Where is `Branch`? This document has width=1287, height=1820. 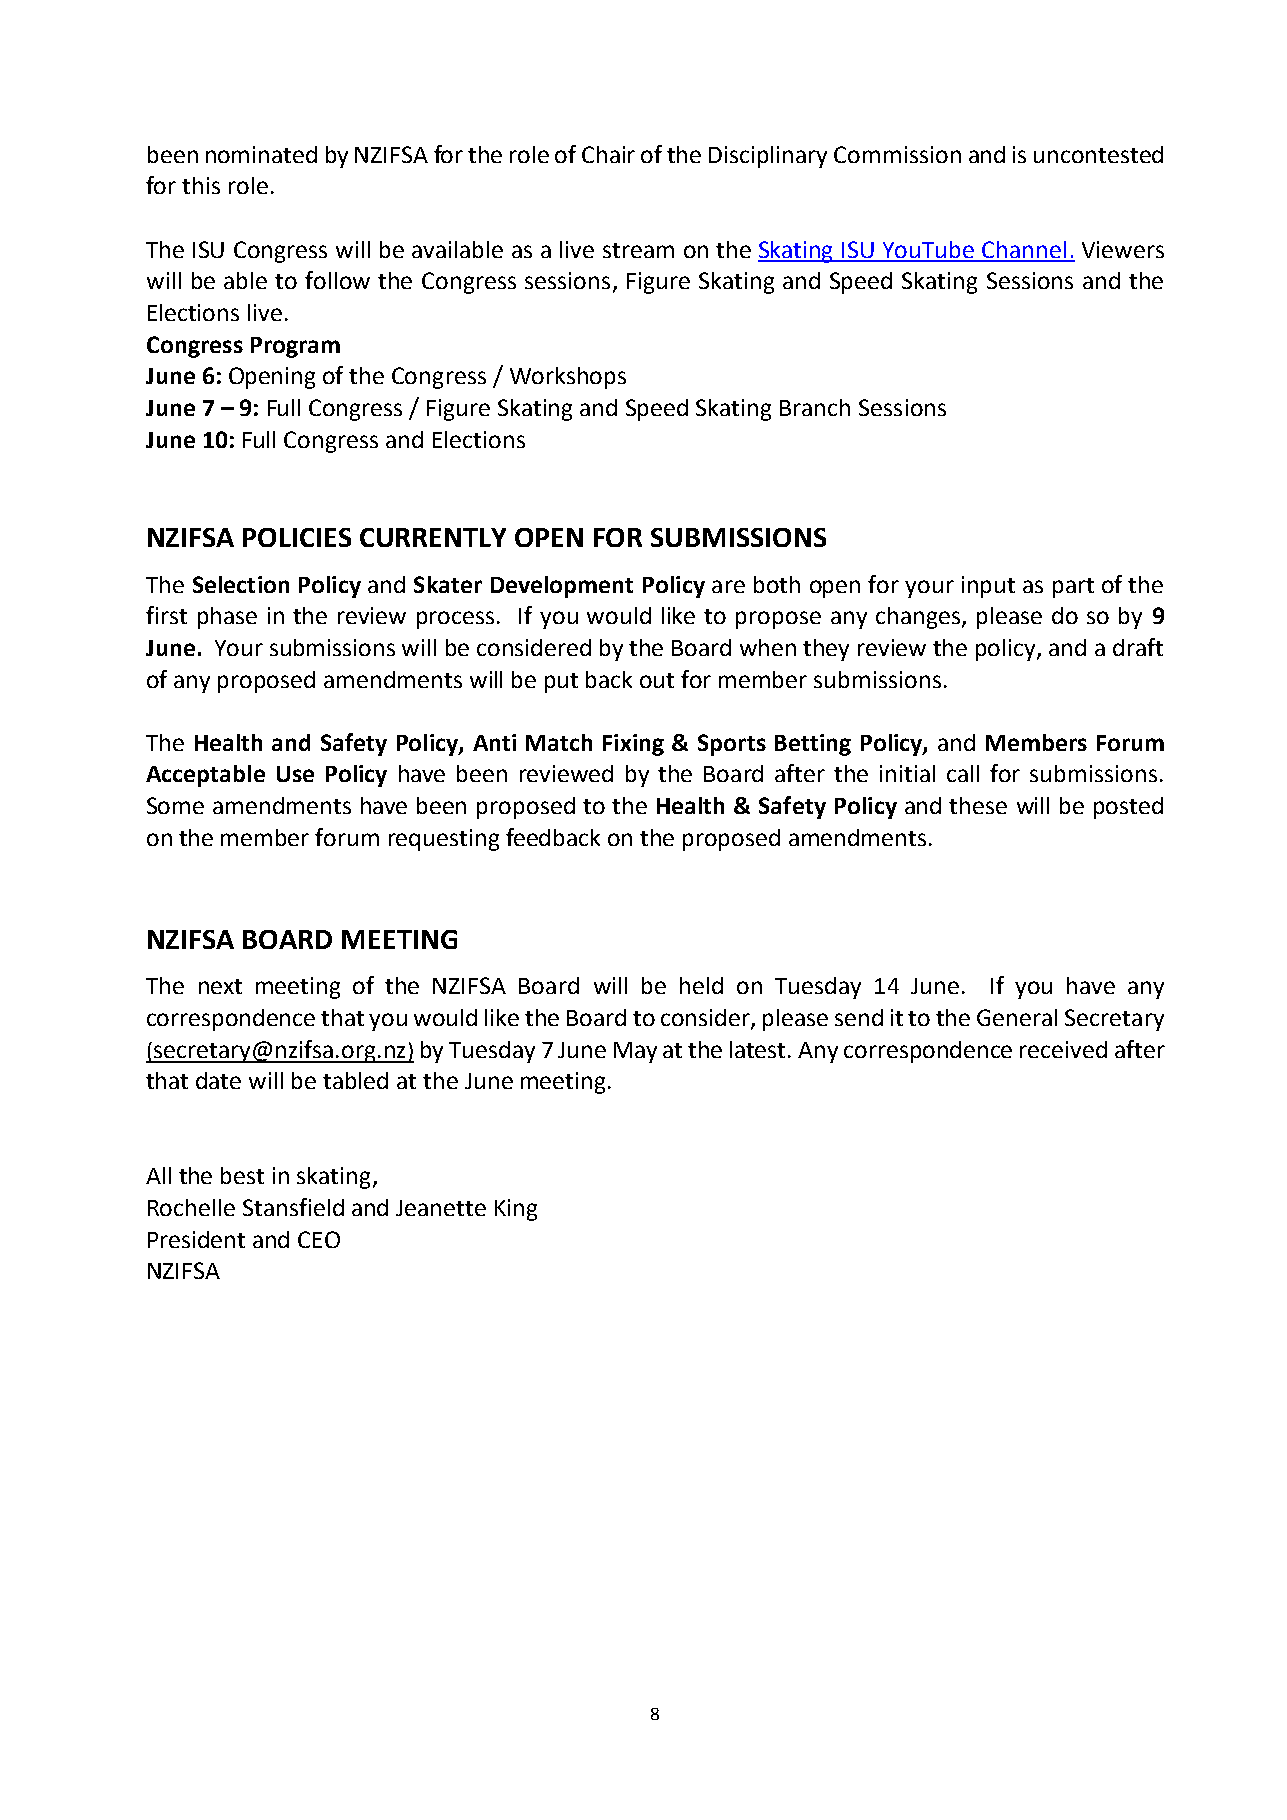 Branch is located at coordinates (815, 407).
